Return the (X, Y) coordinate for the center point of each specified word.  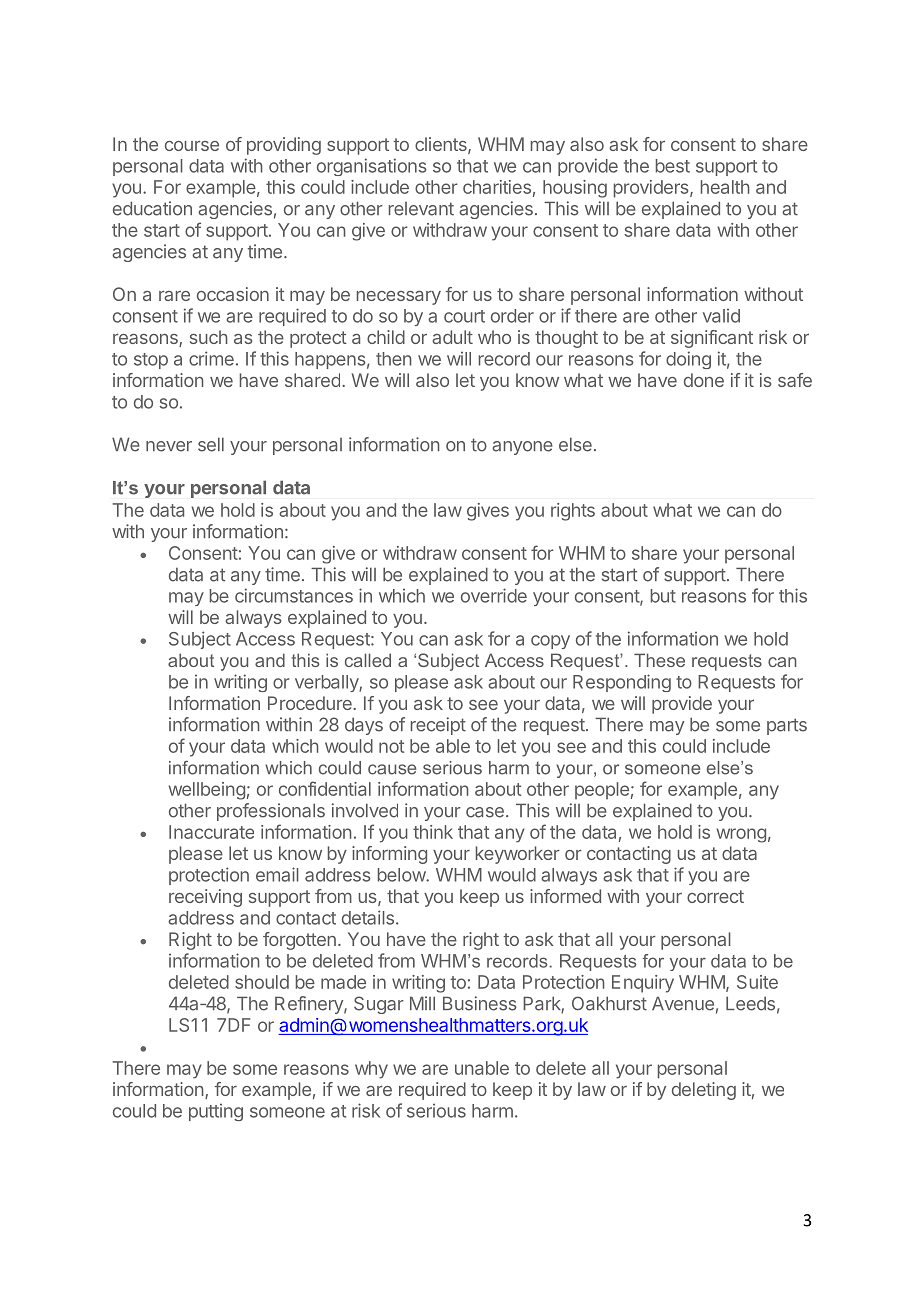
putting (216, 1112)
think (433, 832)
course (192, 146)
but (663, 596)
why (371, 1070)
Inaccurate (211, 832)
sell (211, 444)
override (494, 595)
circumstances (294, 595)
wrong (741, 835)
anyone (522, 448)
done (704, 380)
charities (497, 187)
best (673, 166)
